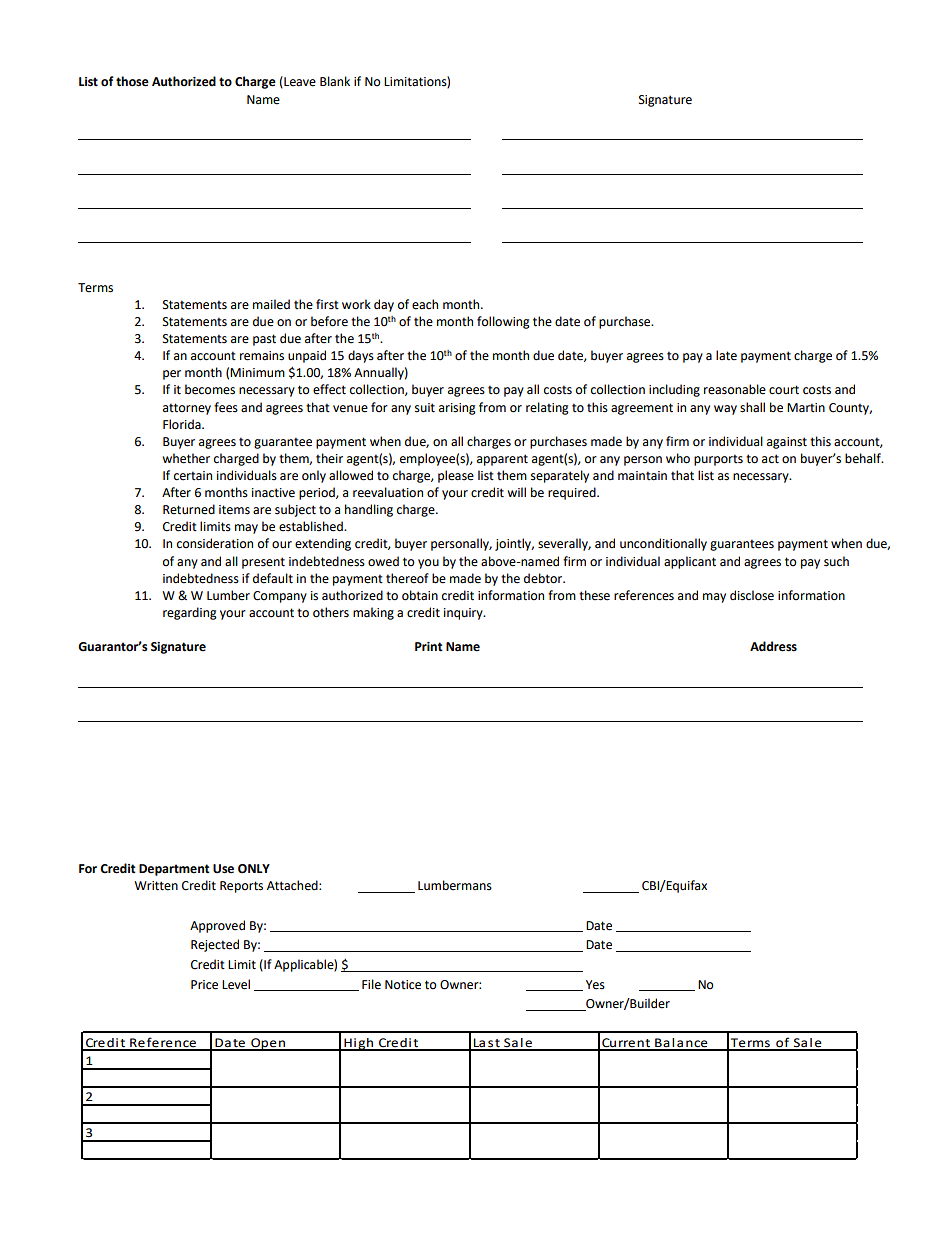 This document has height=1233, width=952. I want to click on late, so click(726, 355).
